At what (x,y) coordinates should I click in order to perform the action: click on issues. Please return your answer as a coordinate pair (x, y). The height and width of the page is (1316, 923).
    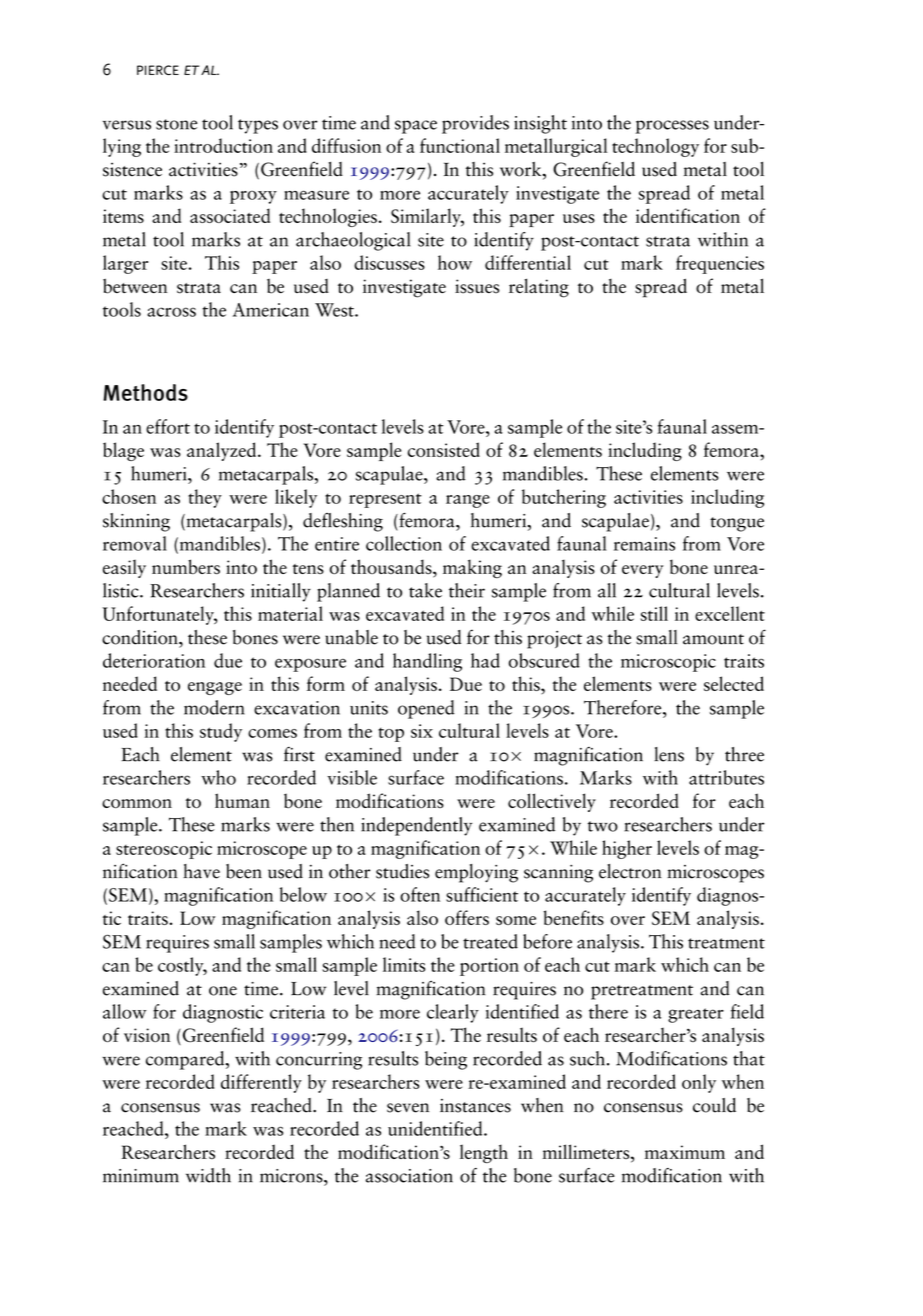
    Looking at the image, I should click on (477, 286).
